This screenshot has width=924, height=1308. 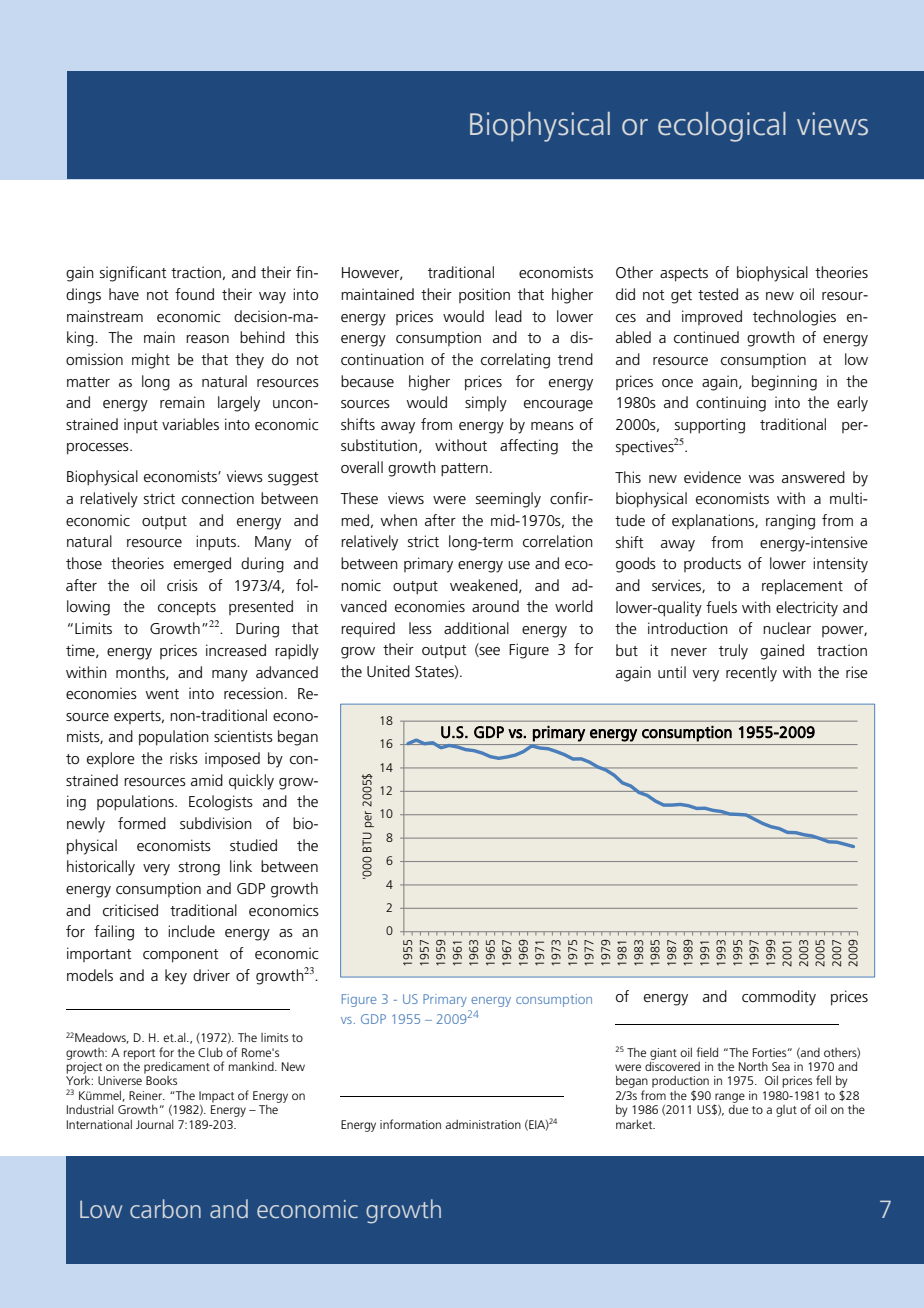 What do you see at coordinates (476, 628) in the screenshot?
I see `additional` at bounding box center [476, 628].
